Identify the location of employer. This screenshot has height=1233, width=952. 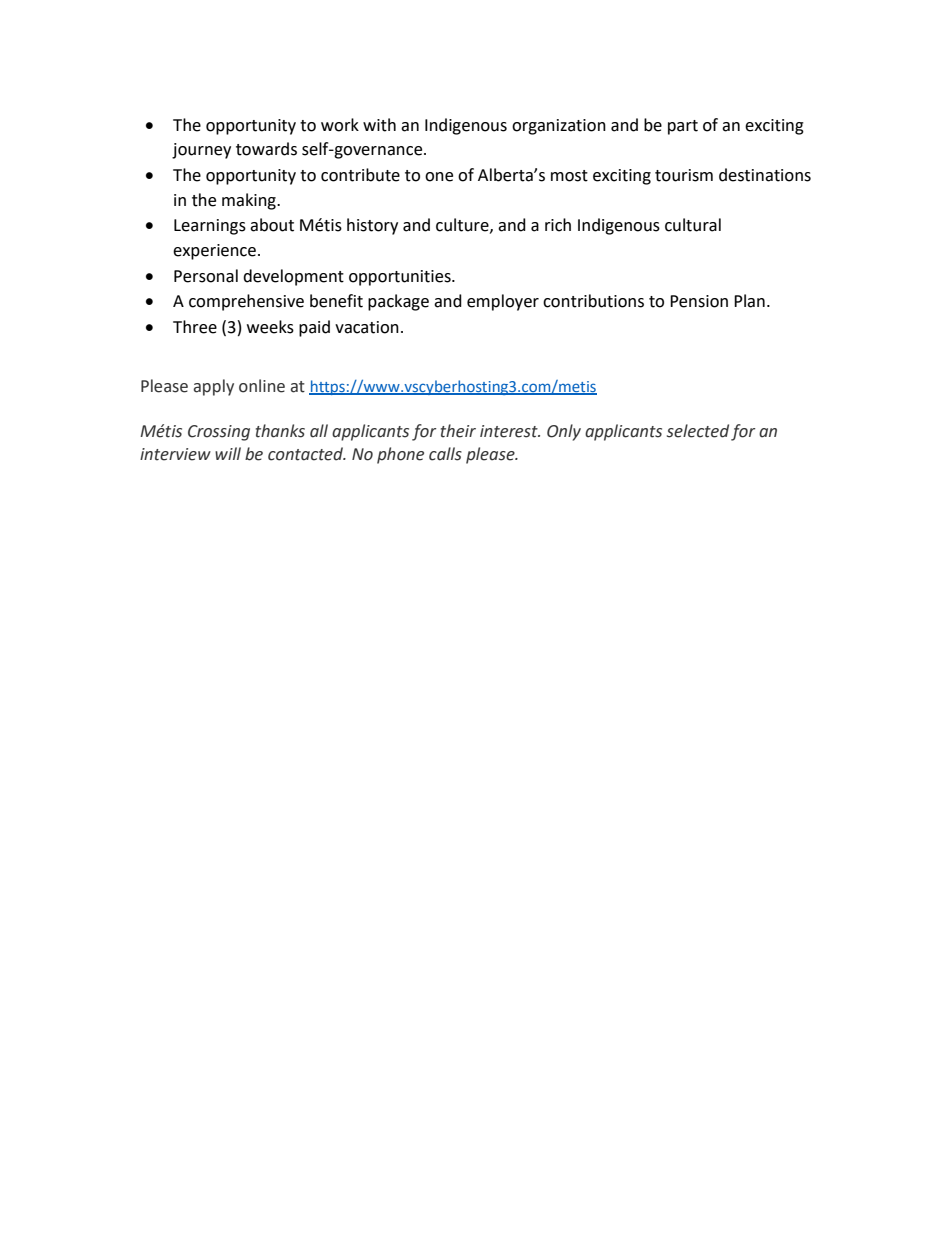
(503, 302).
